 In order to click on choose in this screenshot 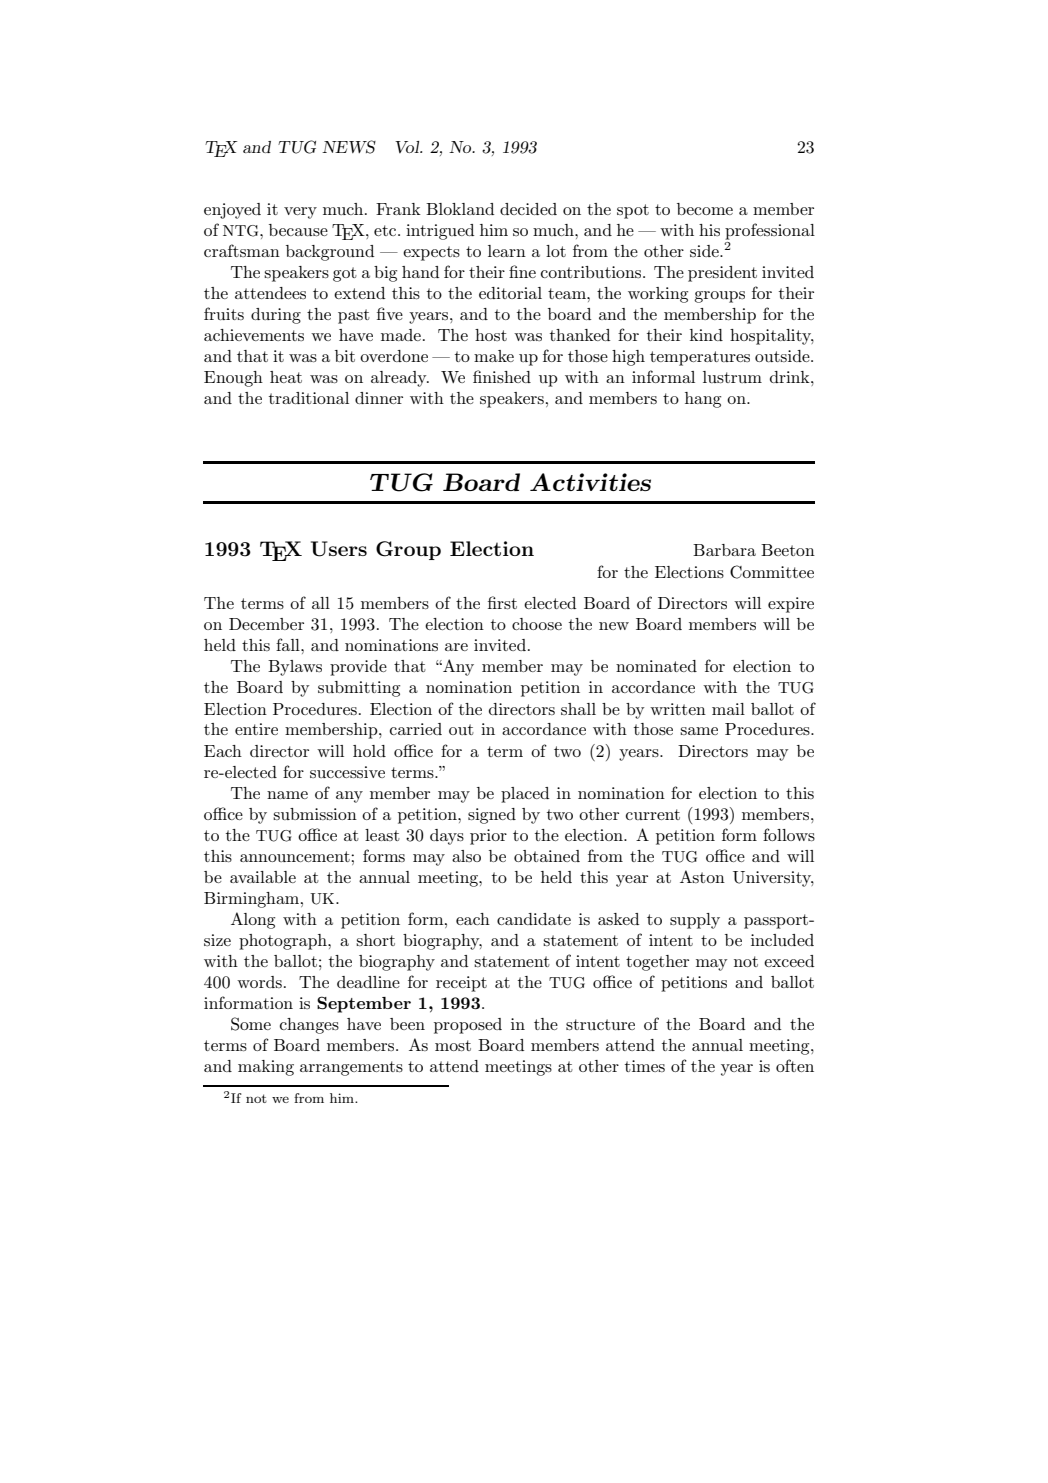, I will do `click(537, 624)`.
